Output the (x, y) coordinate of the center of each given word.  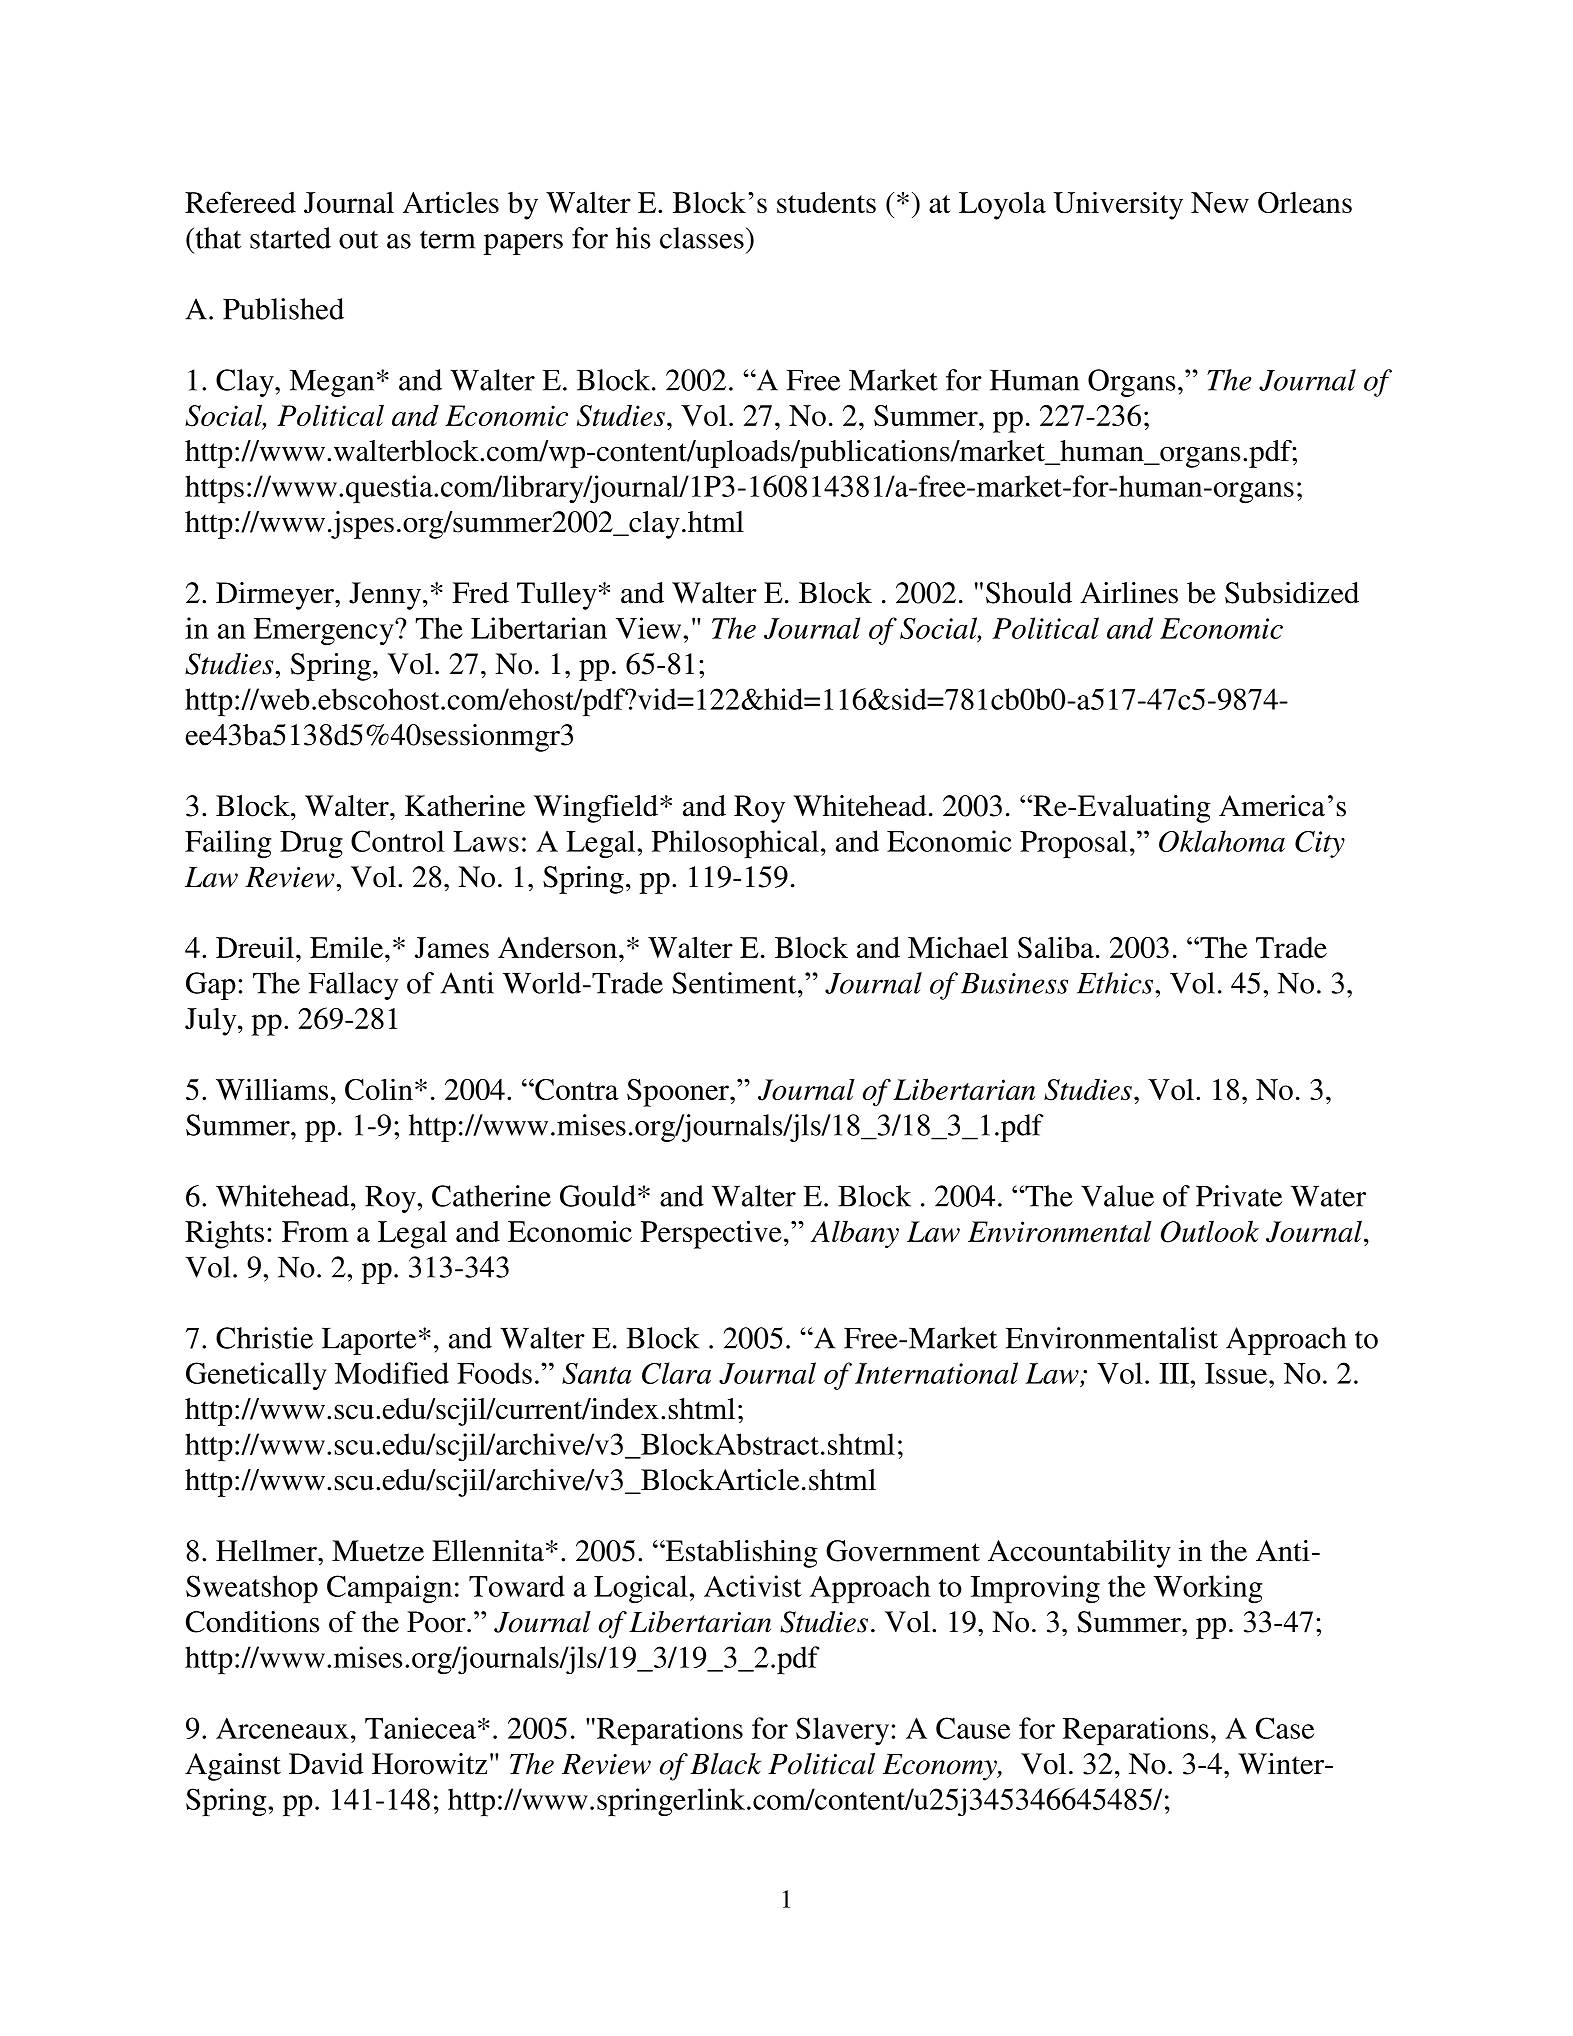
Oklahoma (1222, 841)
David (326, 1764)
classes (702, 238)
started (290, 238)
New (1220, 202)
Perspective (711, 1234)
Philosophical (735, 844)
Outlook (1210, 1231)
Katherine (465, 806)
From (315, 1231)
